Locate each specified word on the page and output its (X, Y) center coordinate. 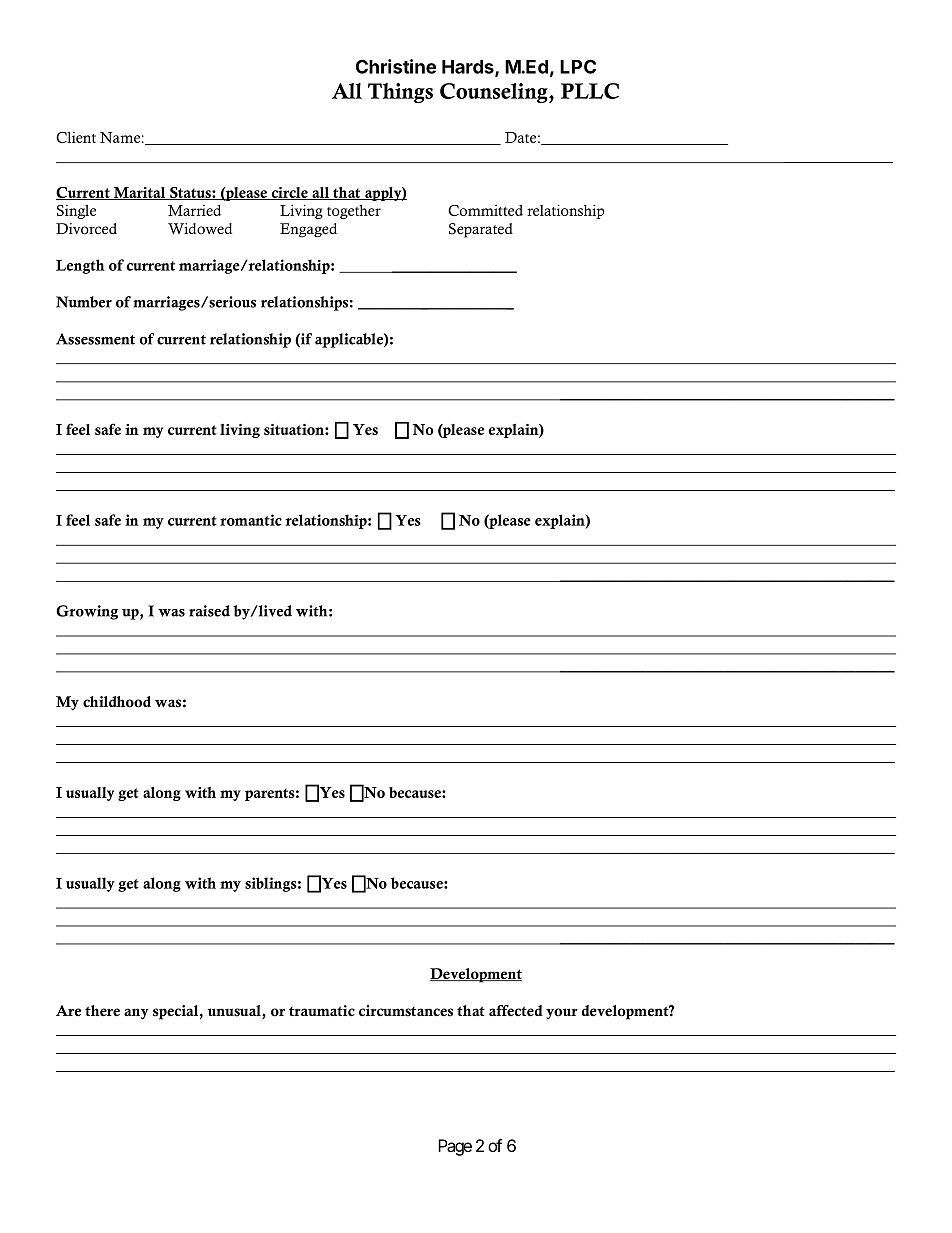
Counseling (495, 93)
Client (76, 137)
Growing (87, 612)
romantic (251, 520)
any (136, 1014)
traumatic (322, 1011)
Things (400, 93)
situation (295, 429)
